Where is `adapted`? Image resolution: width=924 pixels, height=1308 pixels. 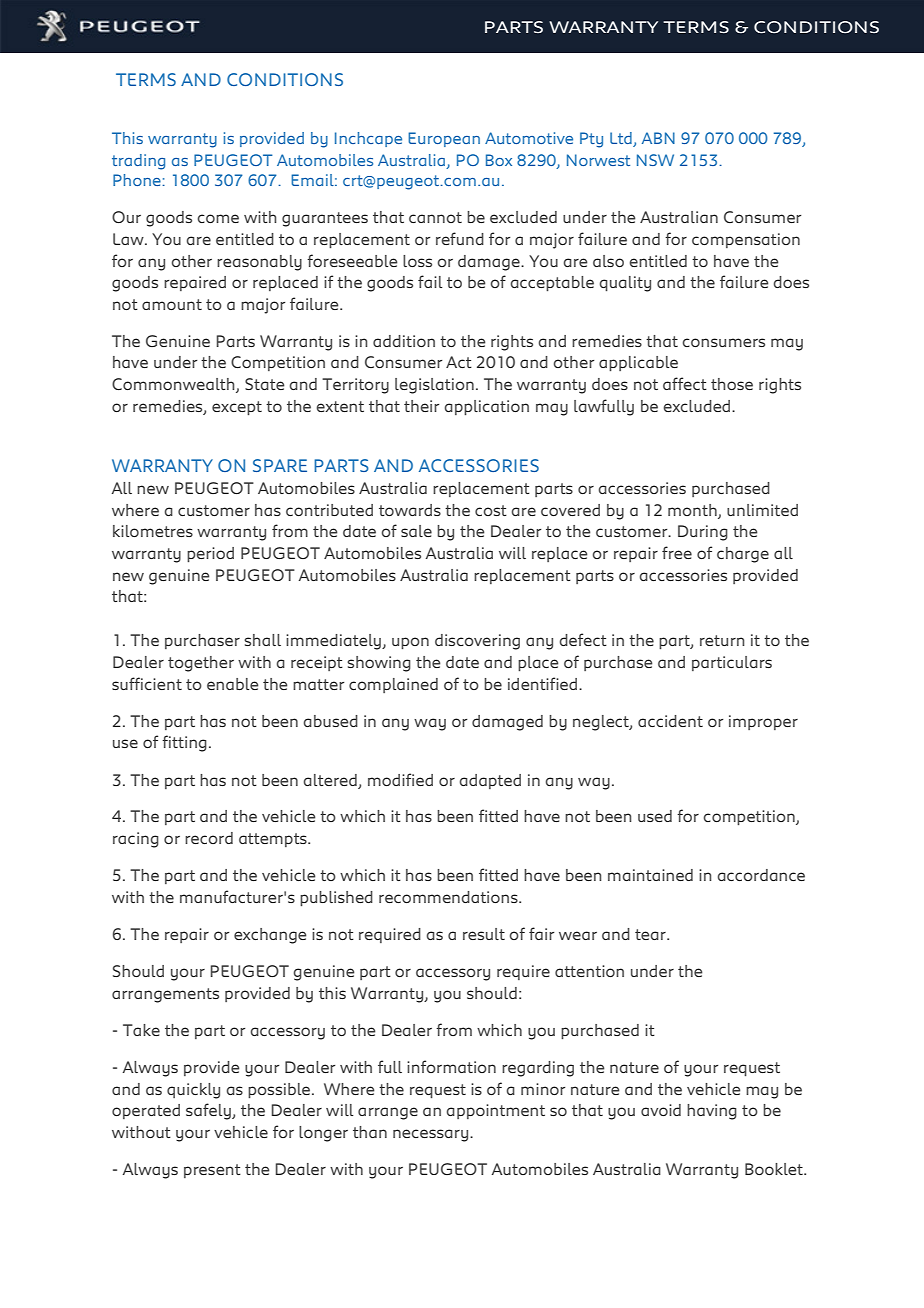
adapted is located at coordinates (490, 781).
